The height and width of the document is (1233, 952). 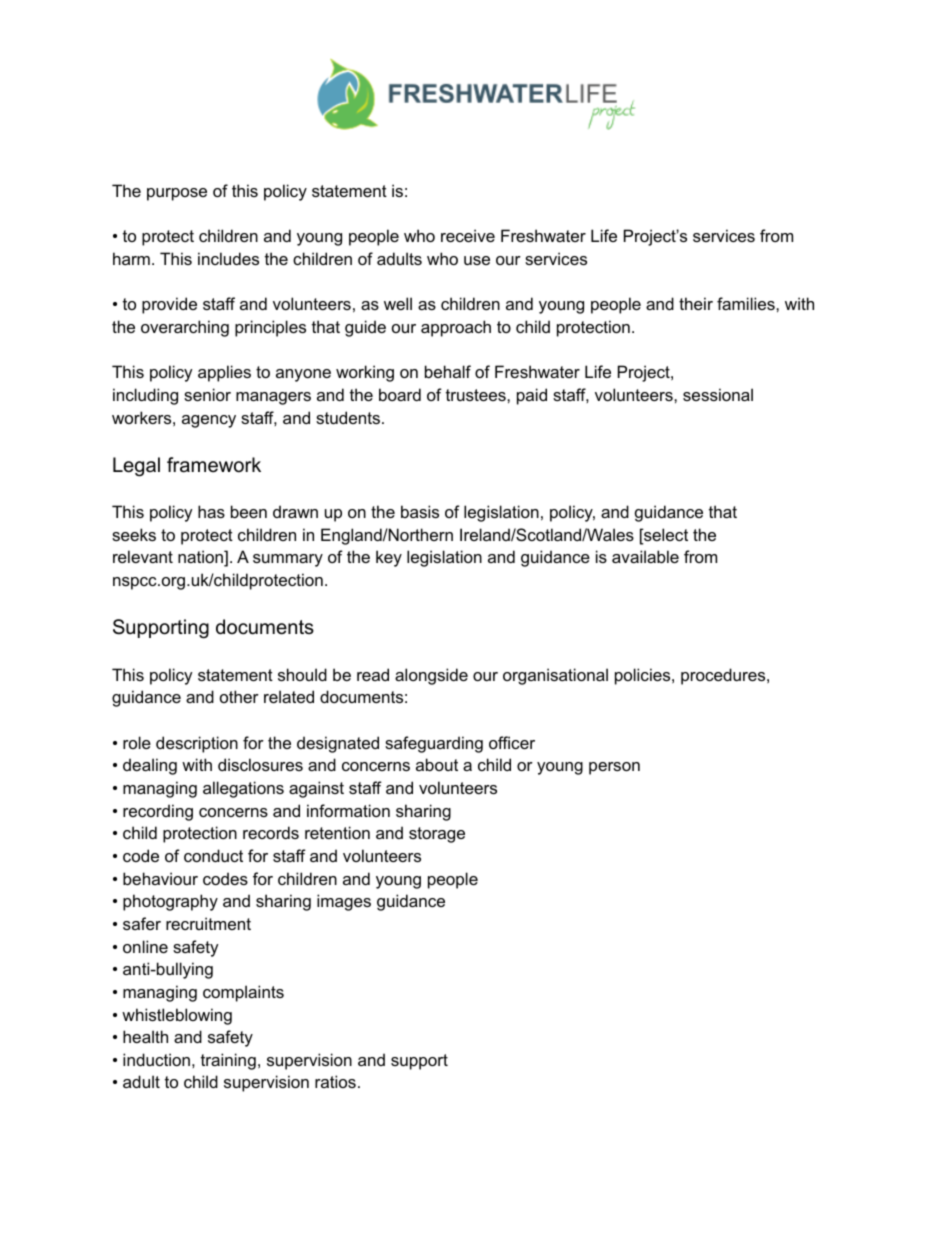 What do you see at coordinates (437, 835) in the document?
I see `storage` at bounding box center [437, 835].
